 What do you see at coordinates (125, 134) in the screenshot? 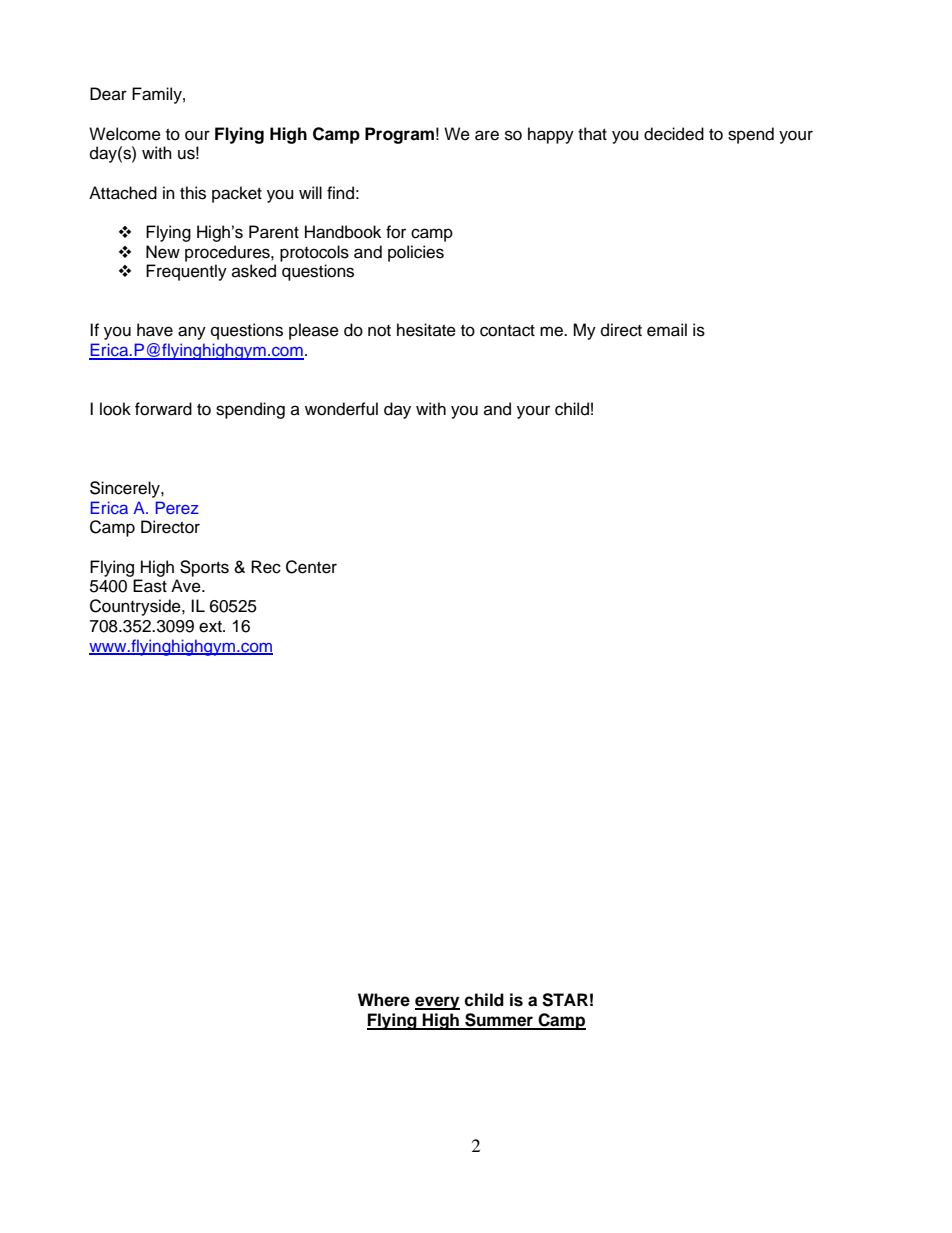
I see `Welcome` at bounding box center [125, 134].
